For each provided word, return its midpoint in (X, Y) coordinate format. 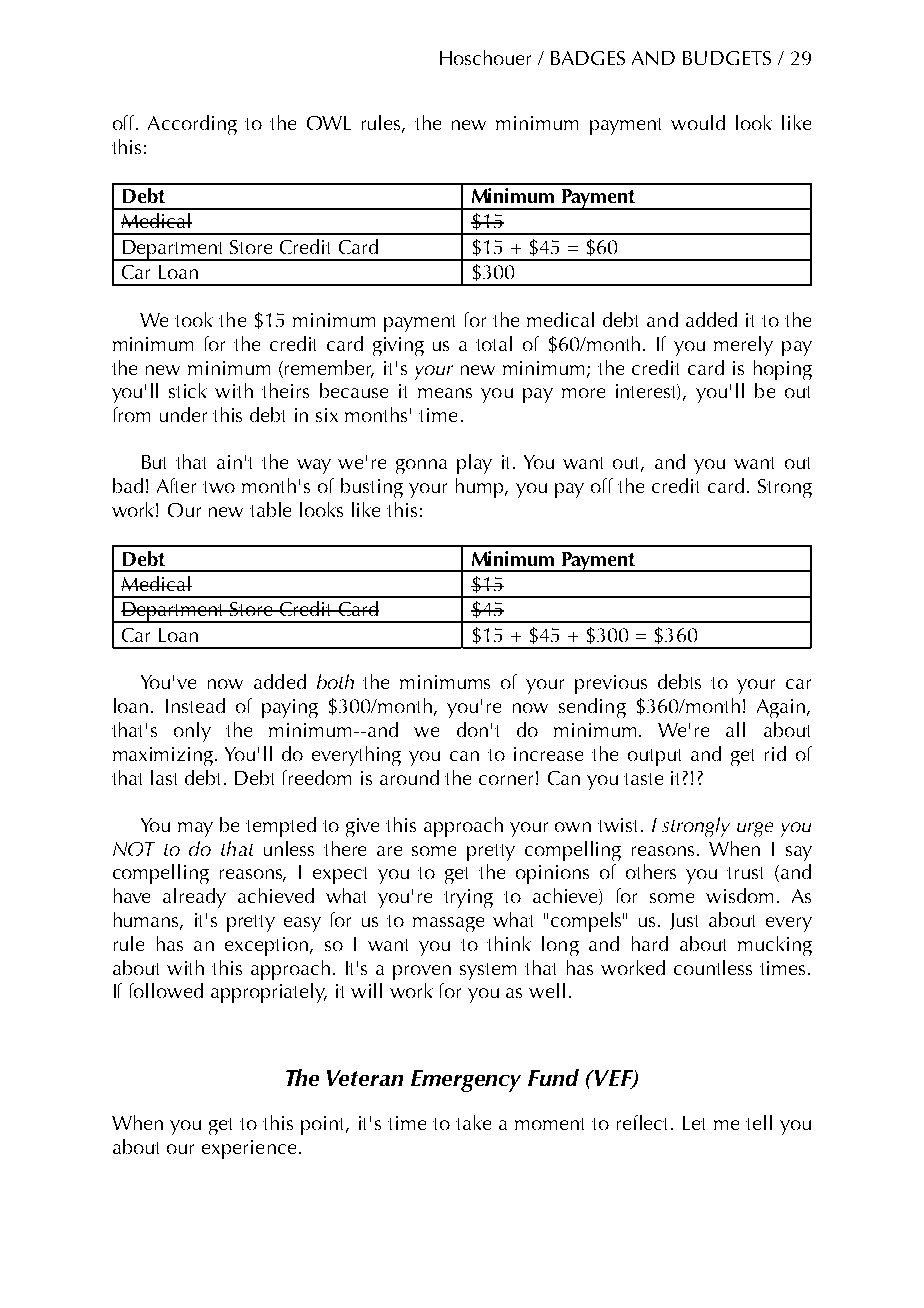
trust (745, 873)
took (194, 319)
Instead (195, 705)
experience (249, 1149)
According (192, 125)
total (494, 343)
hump (481, 488)
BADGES (588, 58)
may (195, 829)
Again (782, 708)
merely (743, 346)
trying (468, 898)
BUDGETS (727, 58)
